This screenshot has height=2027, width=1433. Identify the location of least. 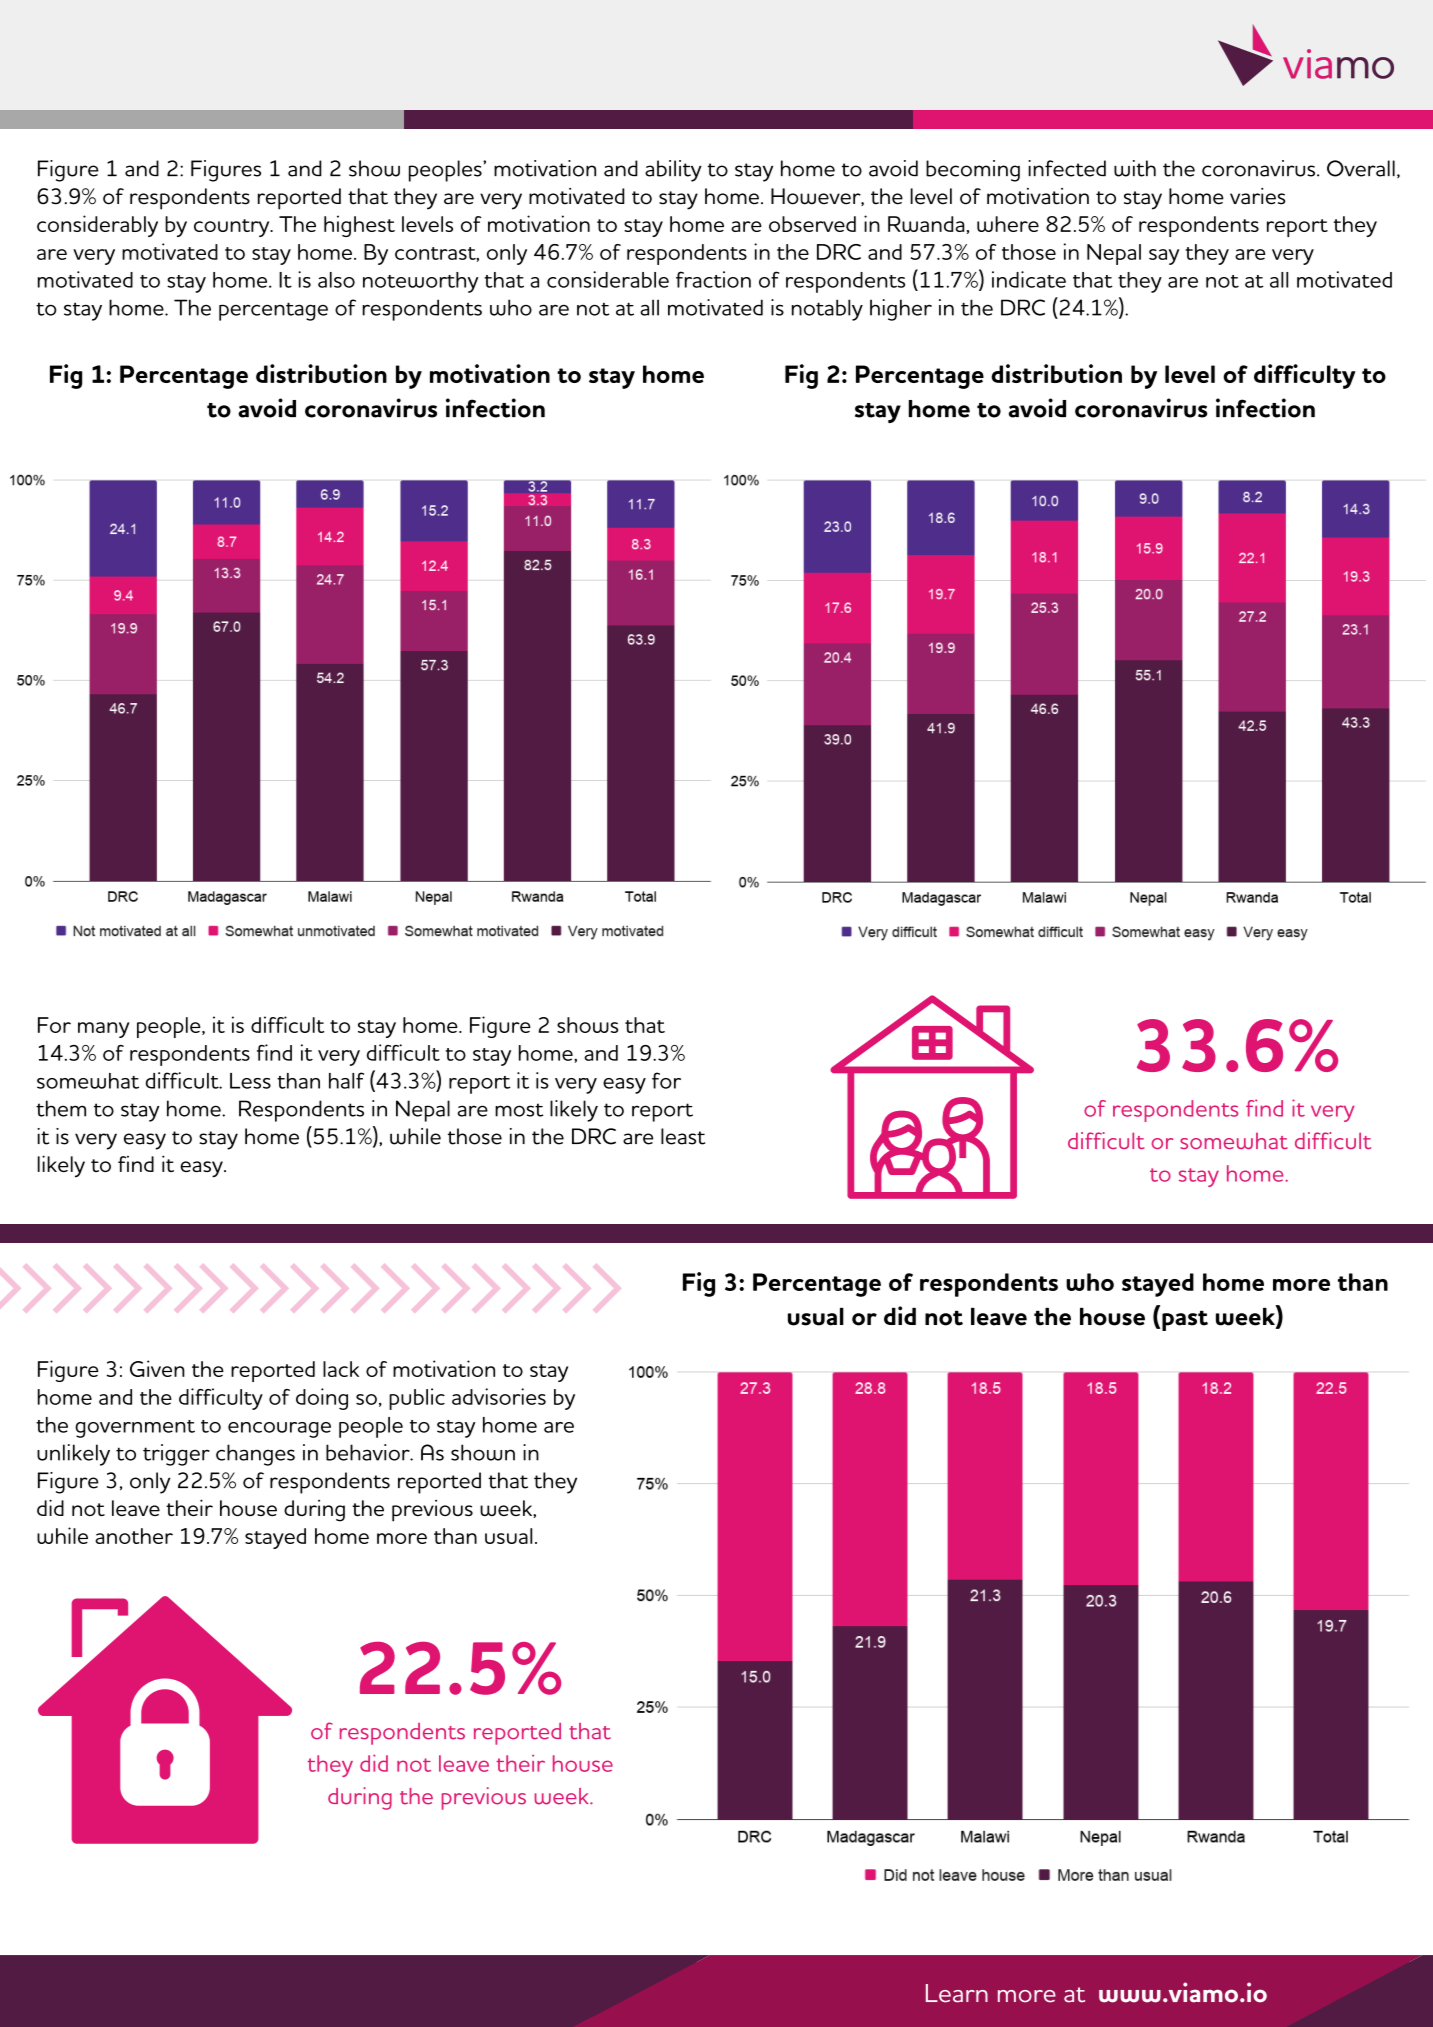
(683, 1136).
